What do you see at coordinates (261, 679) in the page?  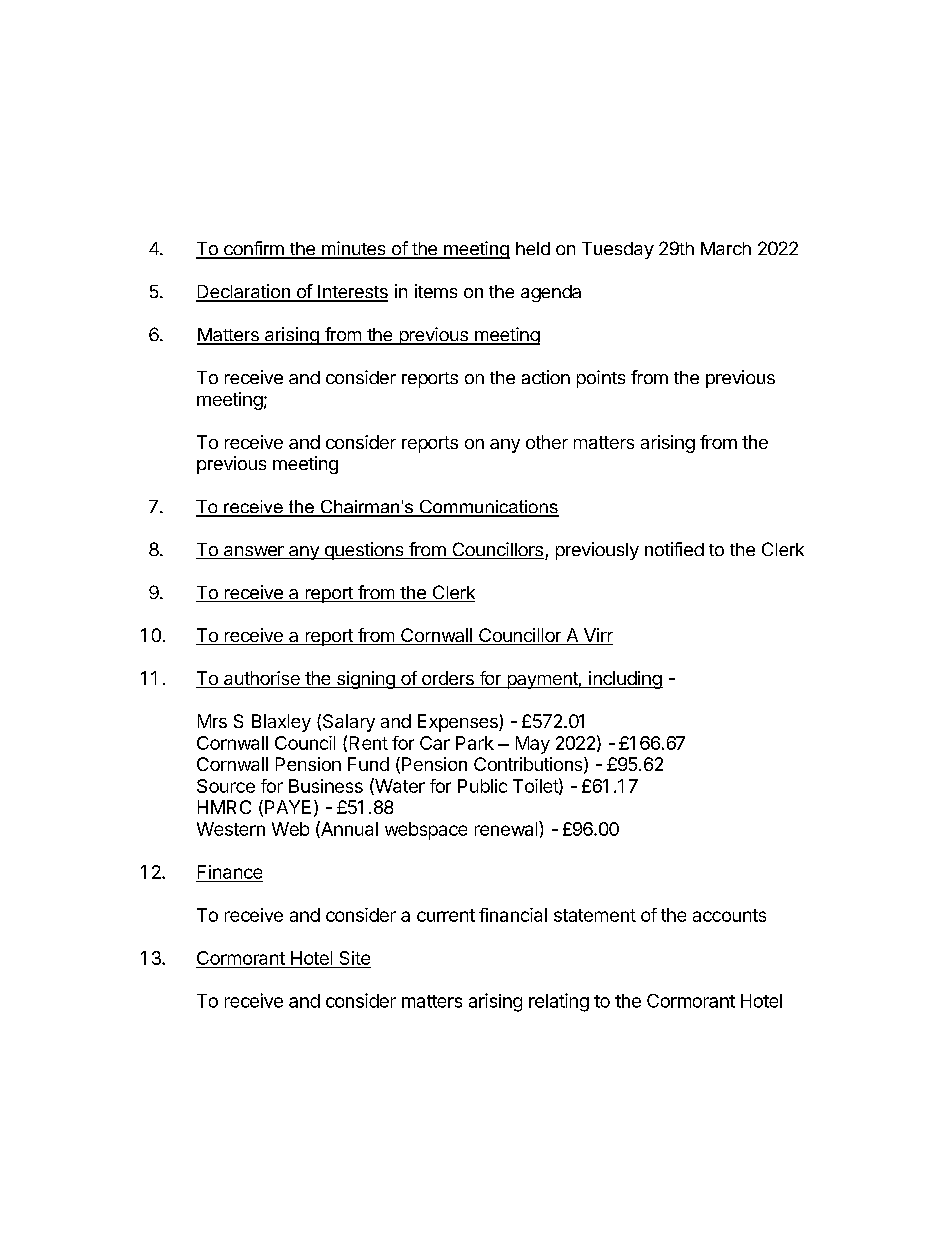 I see `authorise` at bounding box center [261, 679].
